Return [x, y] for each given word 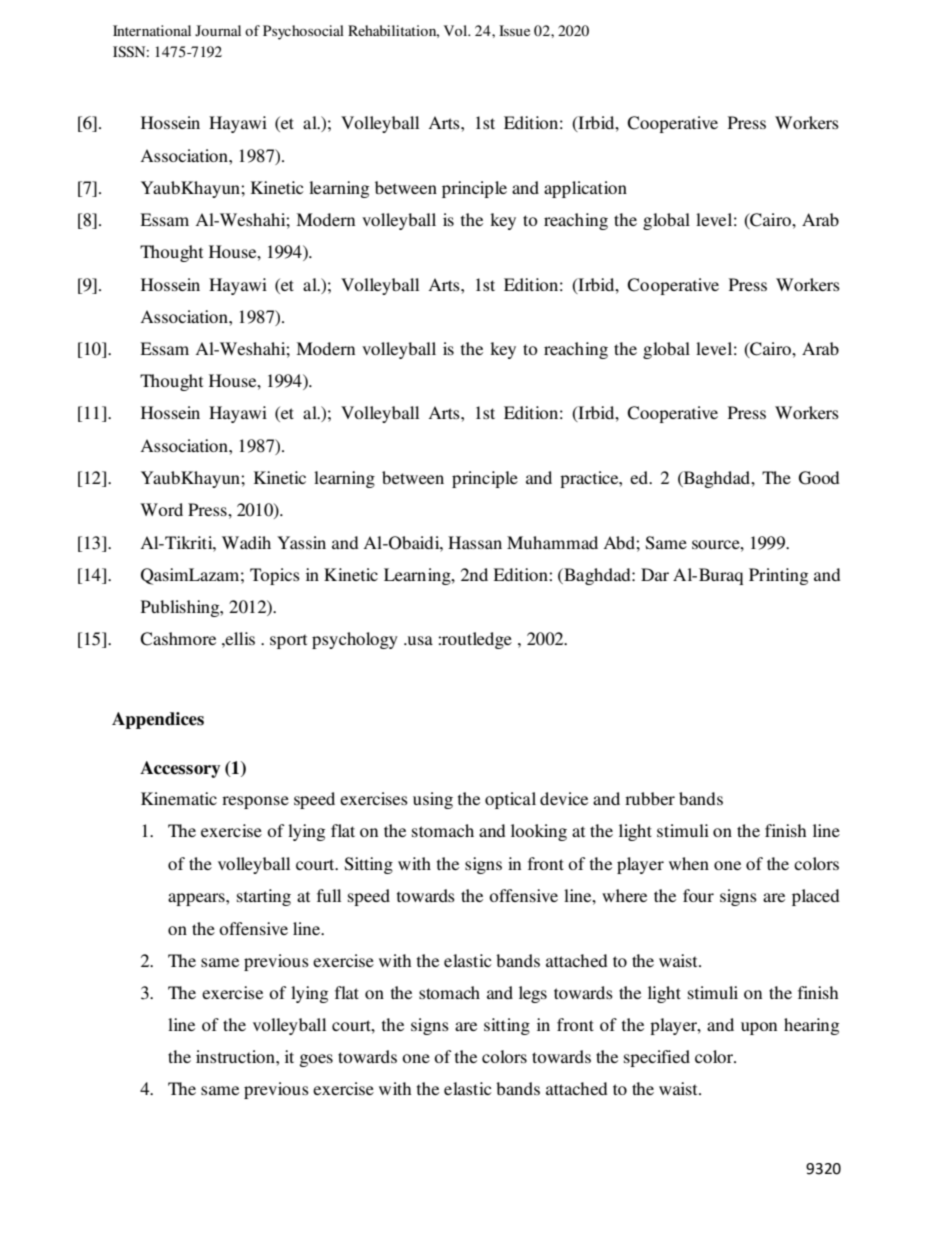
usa [419, 640]
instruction [236, 1056]
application [585, 189]
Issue [514, 30]
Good [819, 478]
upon [759, 1028]
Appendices [158, 720]
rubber [650, 798]
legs [533, 994]
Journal [218, 30]
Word [161, 509]
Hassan [475, 542]
